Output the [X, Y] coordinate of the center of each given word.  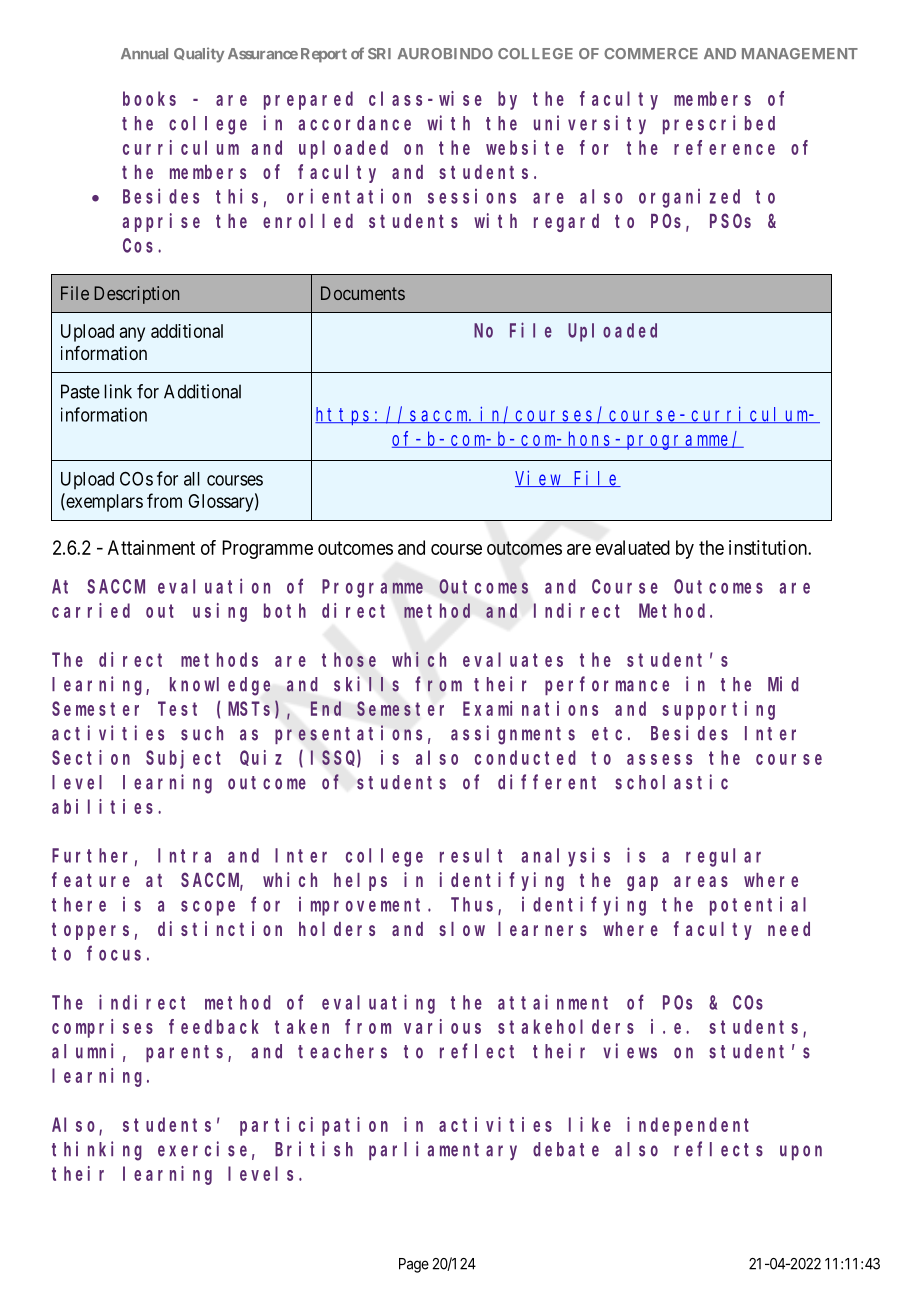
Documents [363, 293]
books [149, 98]
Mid [783, 684]
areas [701, 881]
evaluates [513, 659]
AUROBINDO [445, 53]
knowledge [220, 686]
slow [462, 929]
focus [114, 953]
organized [689, 198]
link [118, 391]
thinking [97, 1151]
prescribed [719, 124]
